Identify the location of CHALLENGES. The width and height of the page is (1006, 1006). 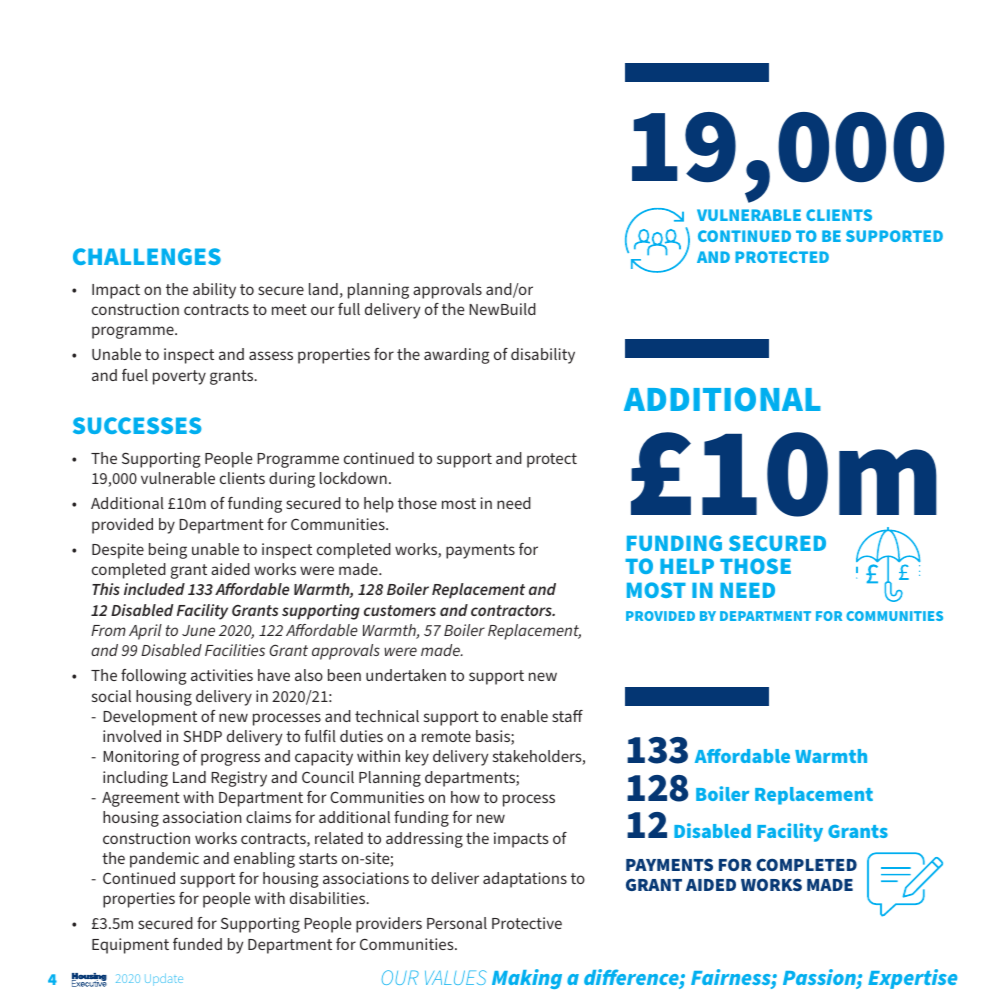
(147, 256).
